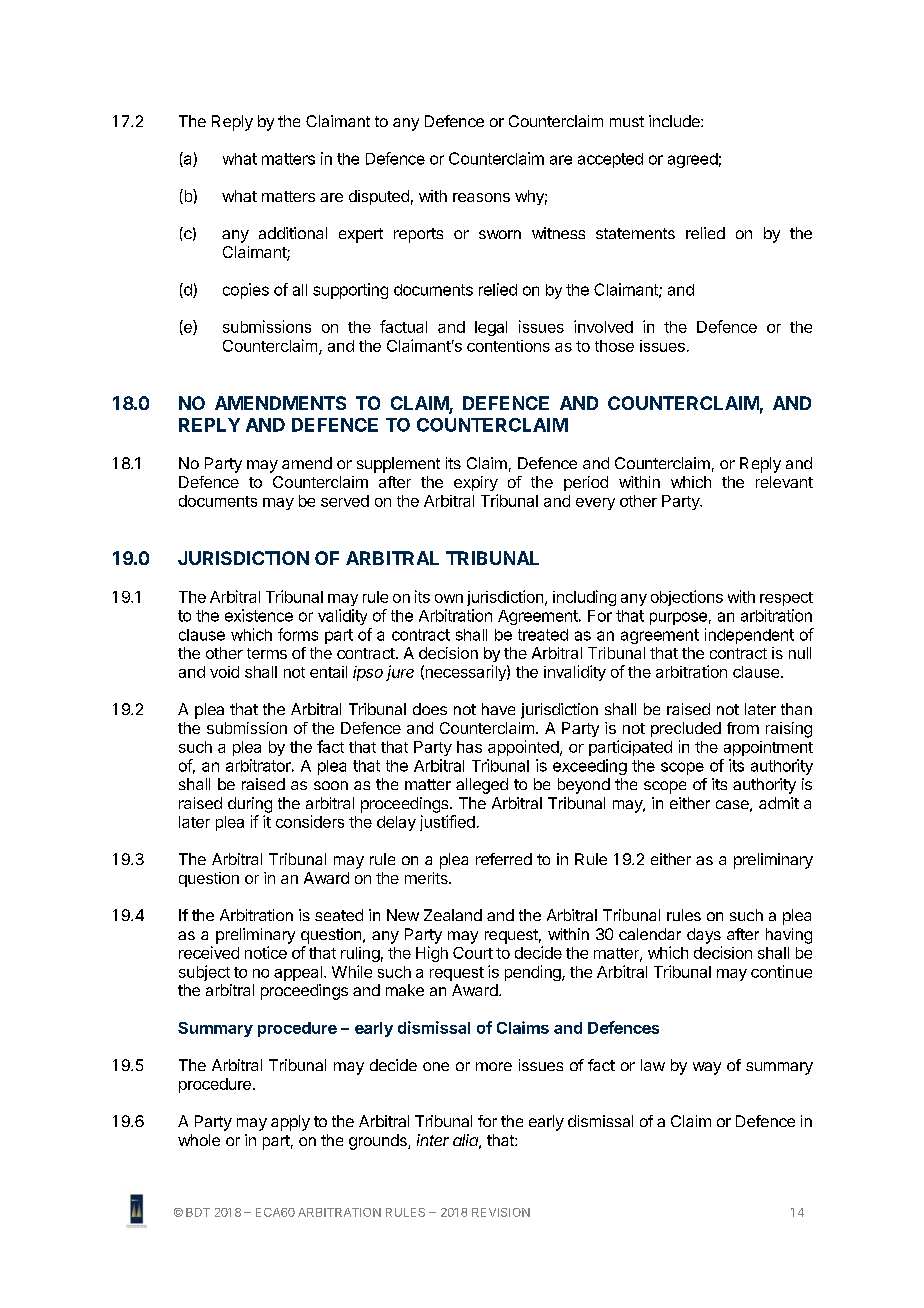 Image resolution: width=924 pixels, height=1308 pixels. I want to click on additional, so click(293, 233).
